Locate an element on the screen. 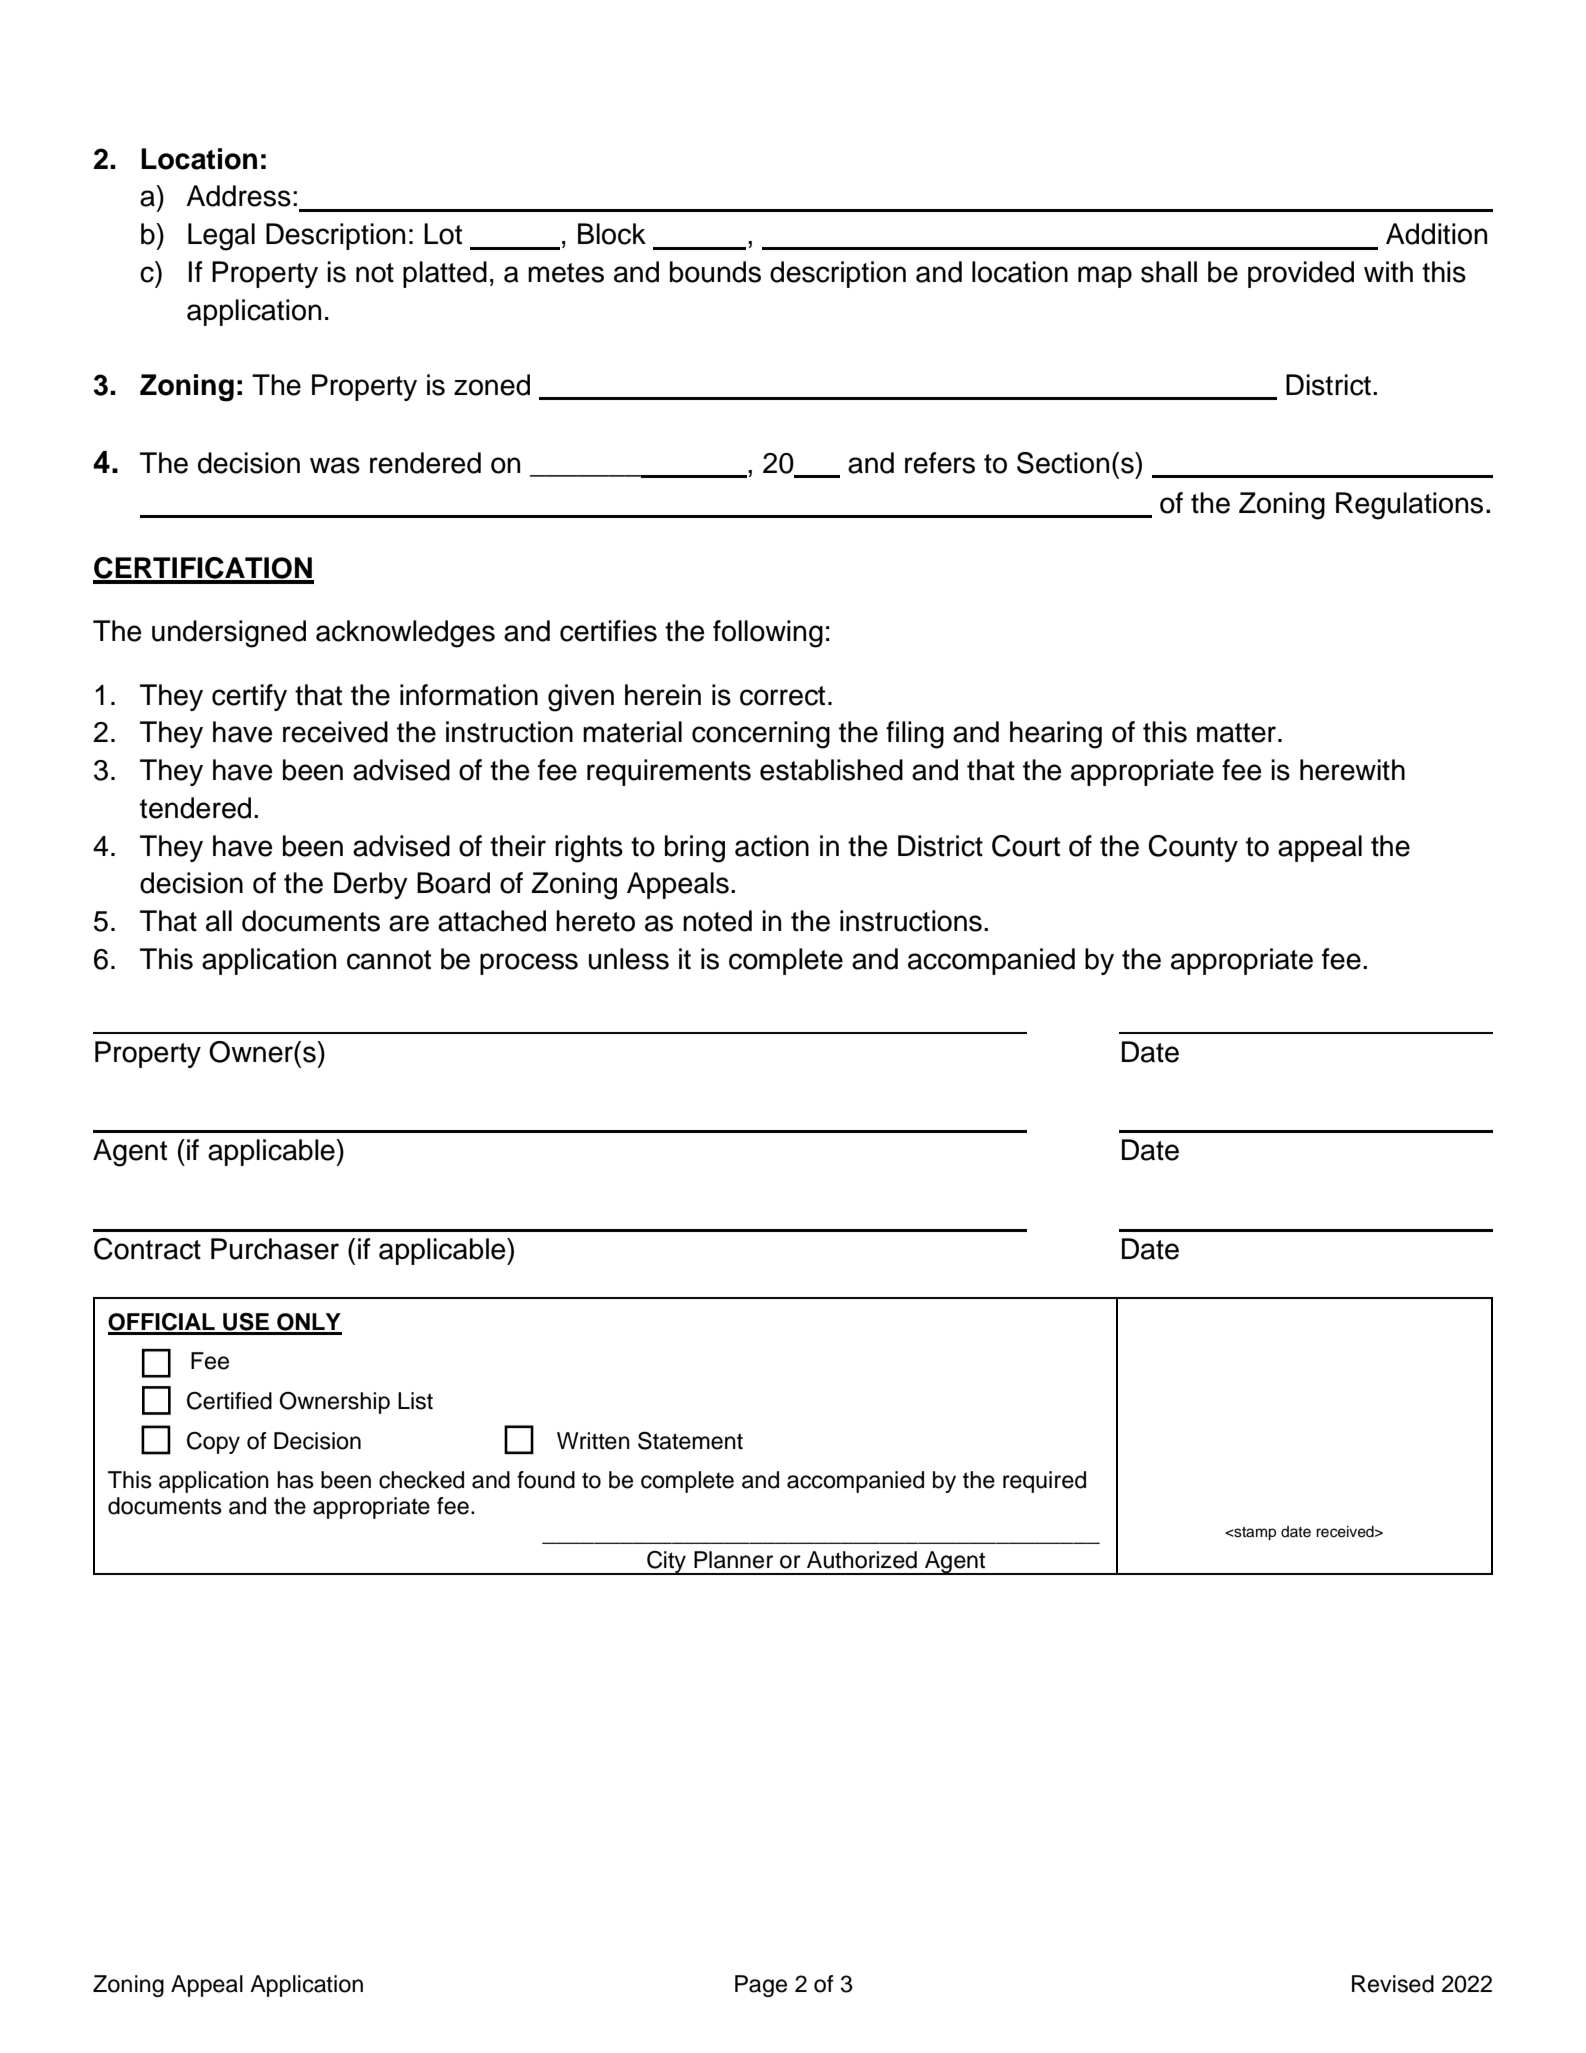 The width and height of the screenshot is (1586, 2053). bounds is located at coordinates (715, 272).
